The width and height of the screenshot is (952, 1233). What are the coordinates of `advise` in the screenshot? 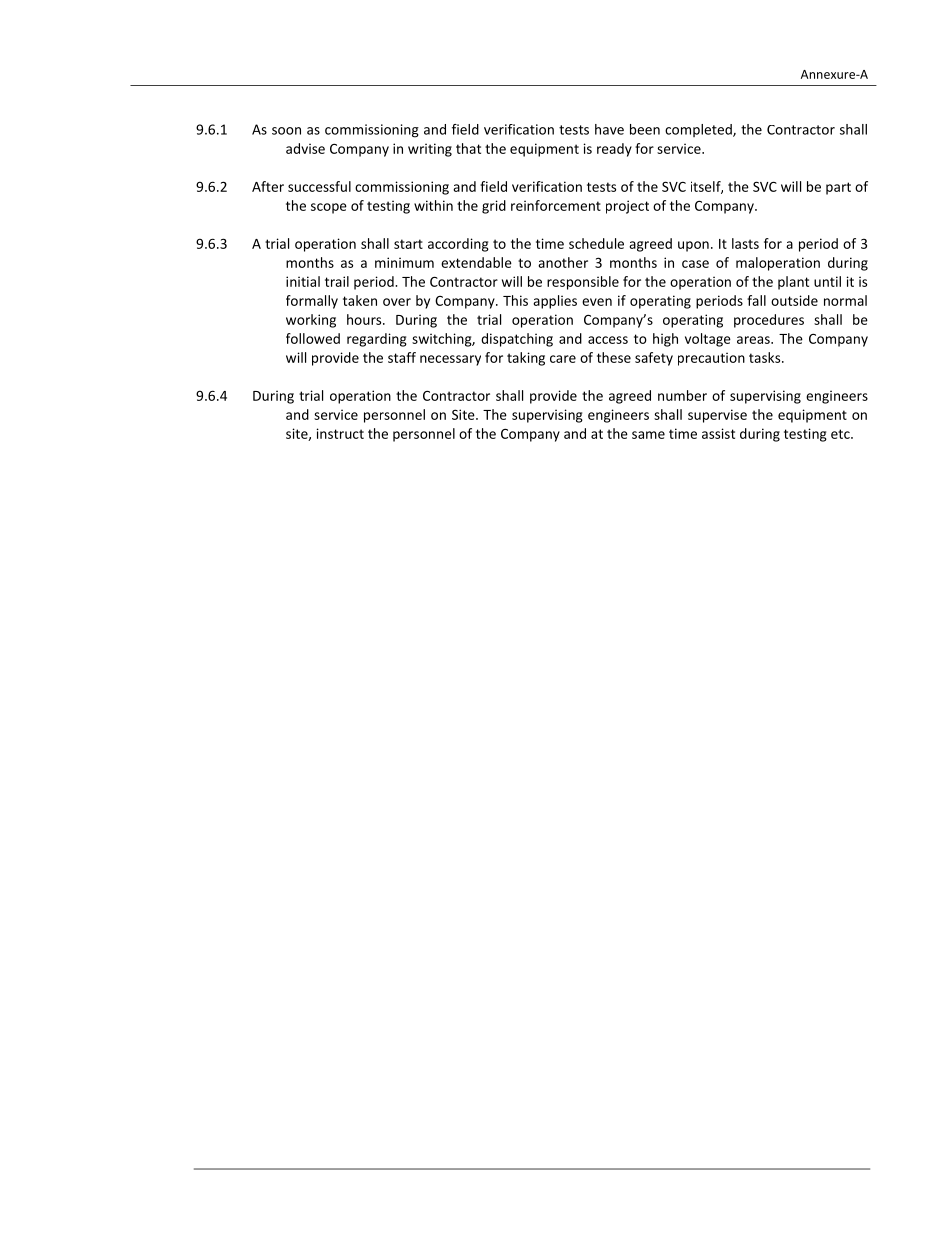 It's located at (305, 148).
